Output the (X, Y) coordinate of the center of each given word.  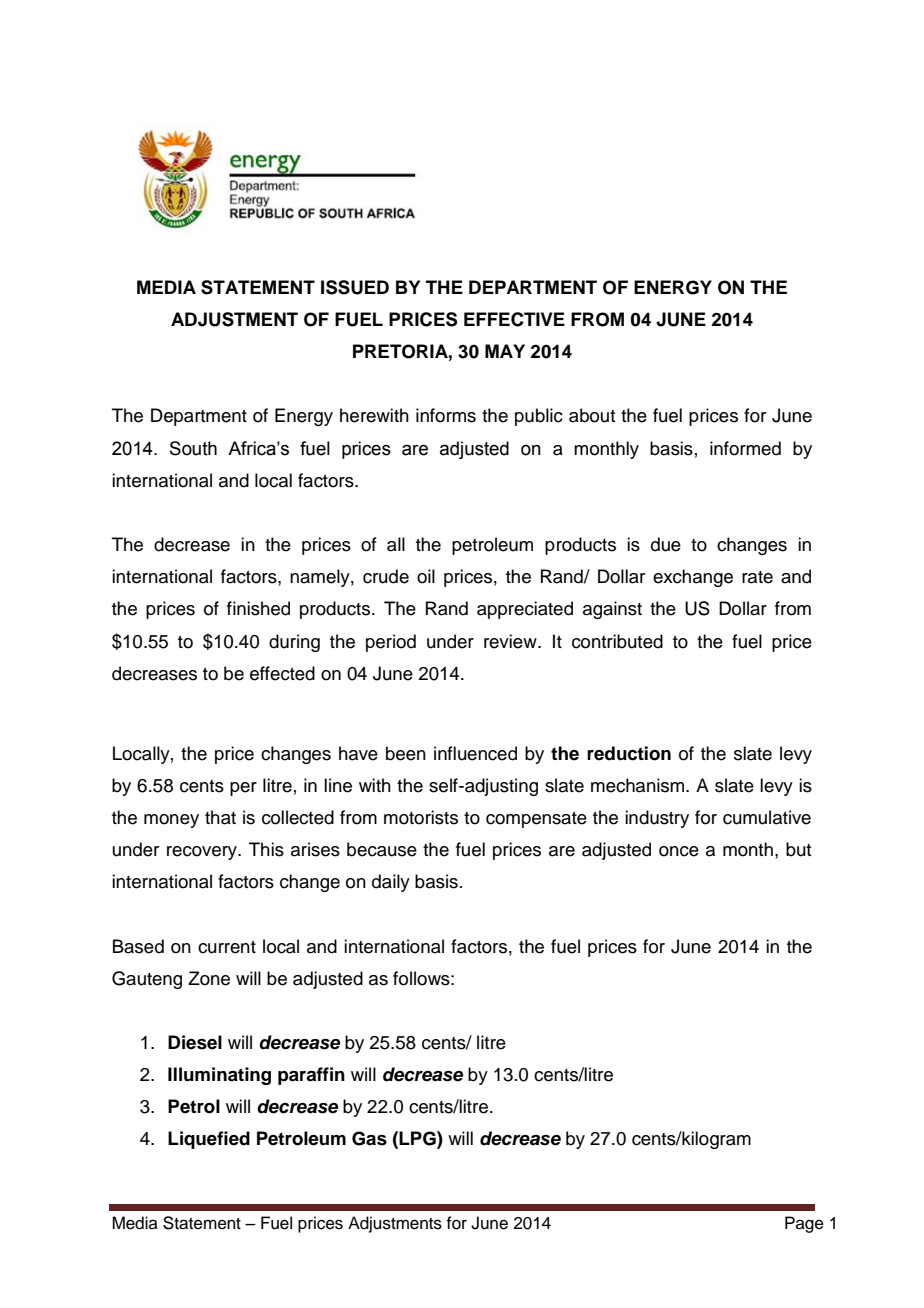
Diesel (195, 1042)
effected (282, 673)
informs (446, 415)
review (511, 641)
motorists (421, 817)
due (666, 544)
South (193, 448)
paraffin (311, 1076)
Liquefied (209, 1140)
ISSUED (355, 287)
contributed (617, 641)
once (679, 851)
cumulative (767, 817)
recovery (203, 853)
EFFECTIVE (514, 319)
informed (745, 448)
